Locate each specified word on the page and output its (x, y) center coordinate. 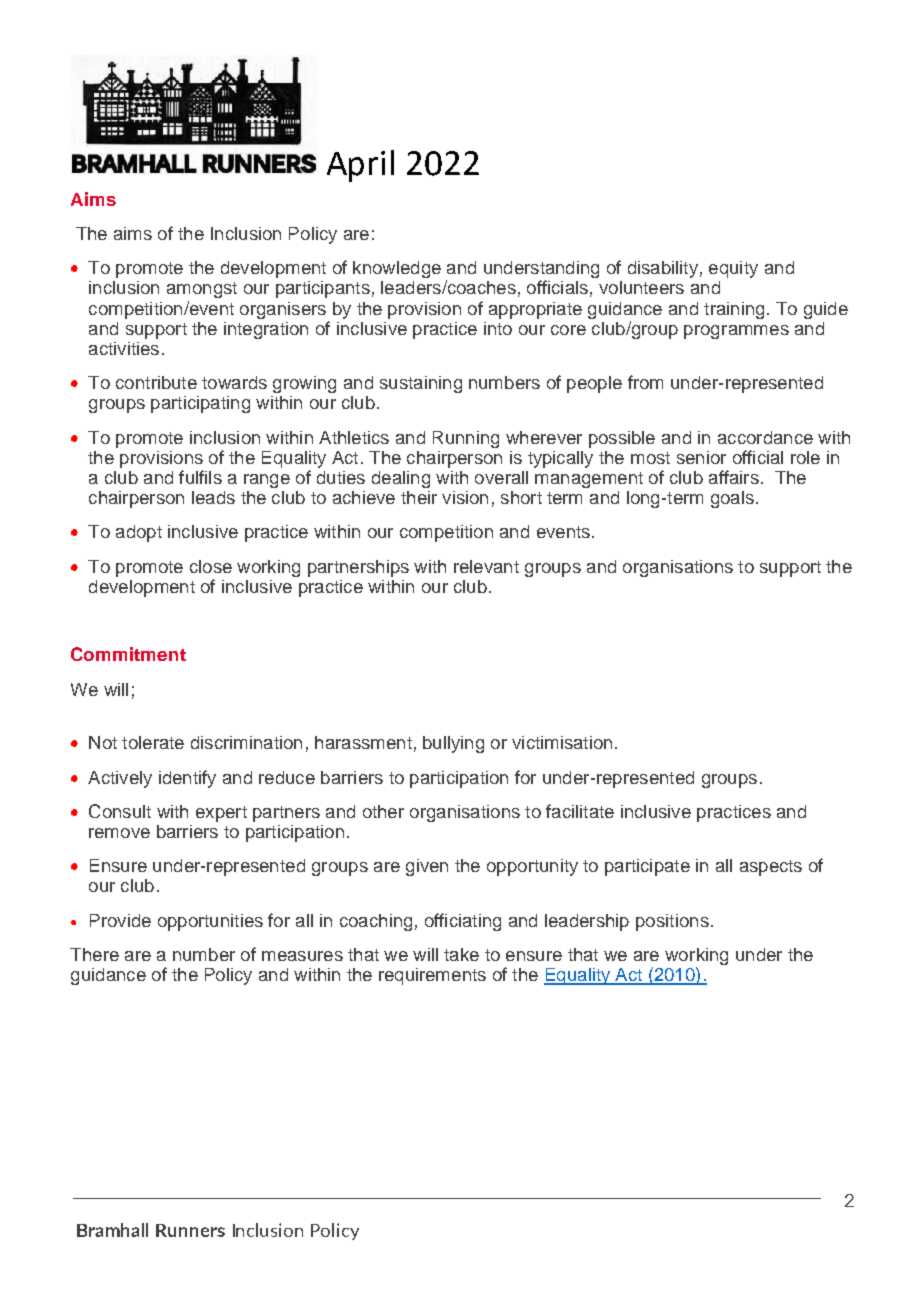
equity (733, 269)
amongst (202, 290)
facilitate (580, 811)
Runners (190, 1230)
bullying (453, 744)
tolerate (153, 742)
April (360, 166)
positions (672, 922)
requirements (432, 976)
